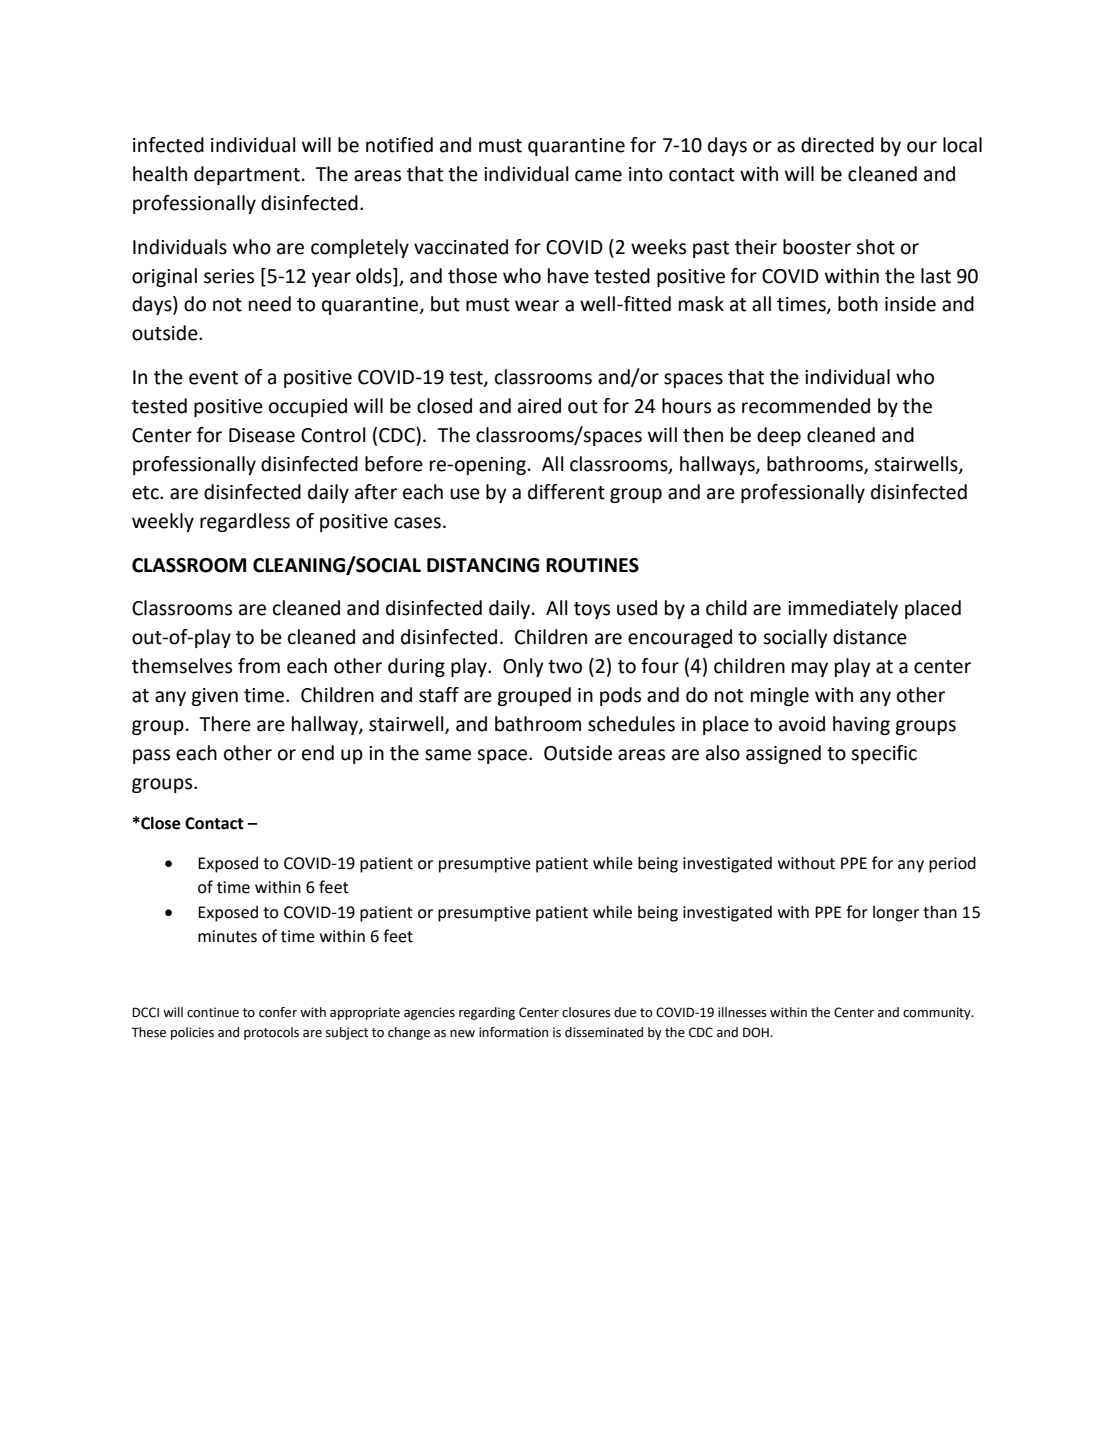 The image size is (1119, 1448). Describe the element at coordinates (213, 1012) in the page. I see `continue` at that location.
